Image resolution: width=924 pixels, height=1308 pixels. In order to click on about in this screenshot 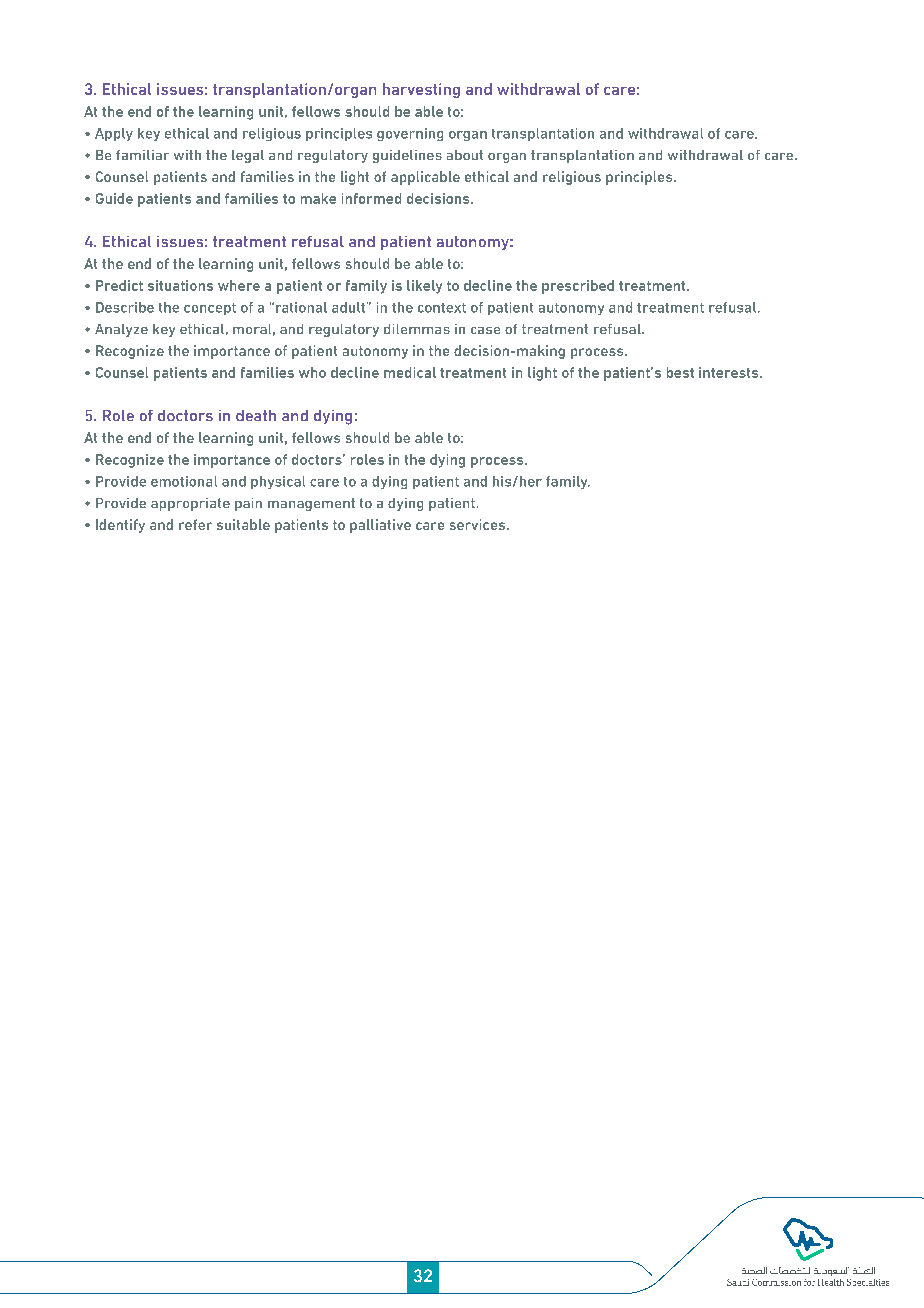, I will do `click(465, 155)`.
